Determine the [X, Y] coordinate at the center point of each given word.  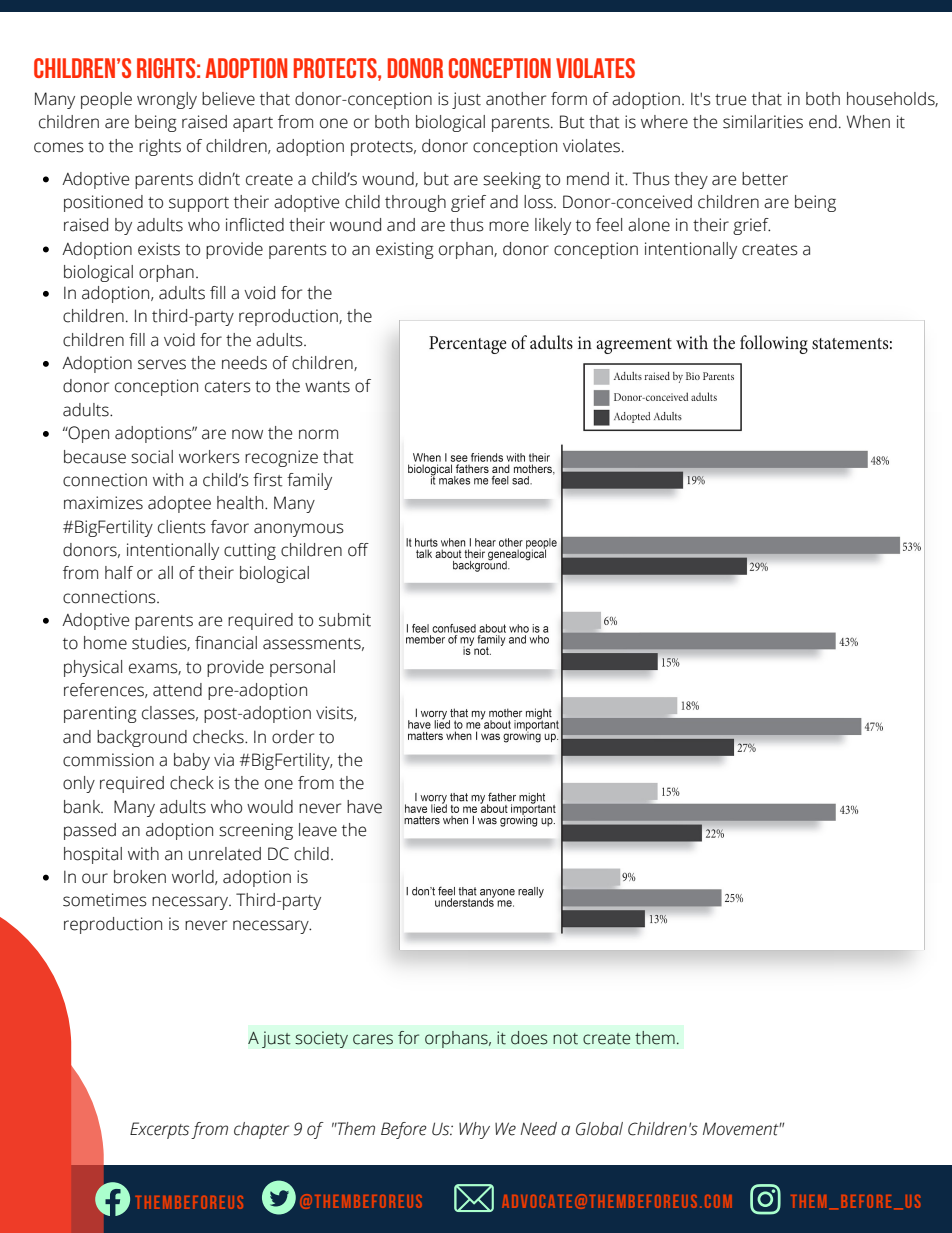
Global [599, 1129]
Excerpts [159, 1130]
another [516, 99]
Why [474, 1130]
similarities [763, 122]
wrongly [167, 100]
